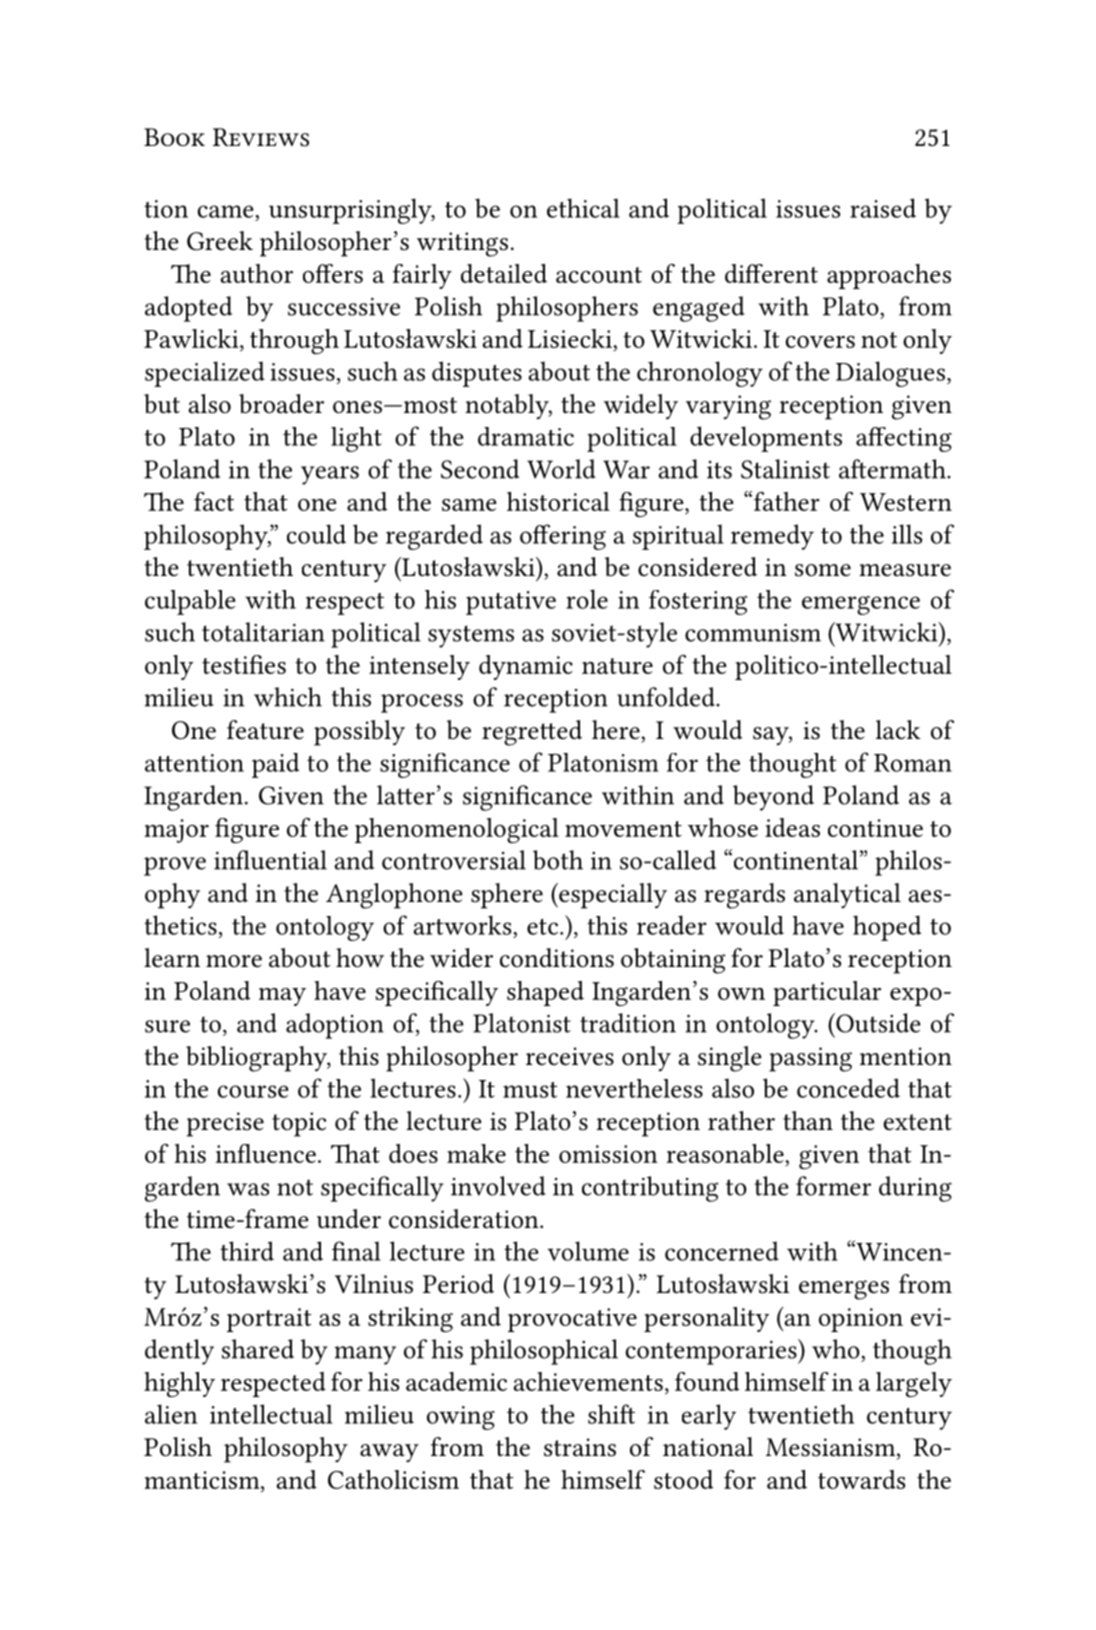 The width and height of the screenshot is (1096, 1630). Describe the element at coordinates (171, 1414) in the screenshot. I see `alien` at that location.
